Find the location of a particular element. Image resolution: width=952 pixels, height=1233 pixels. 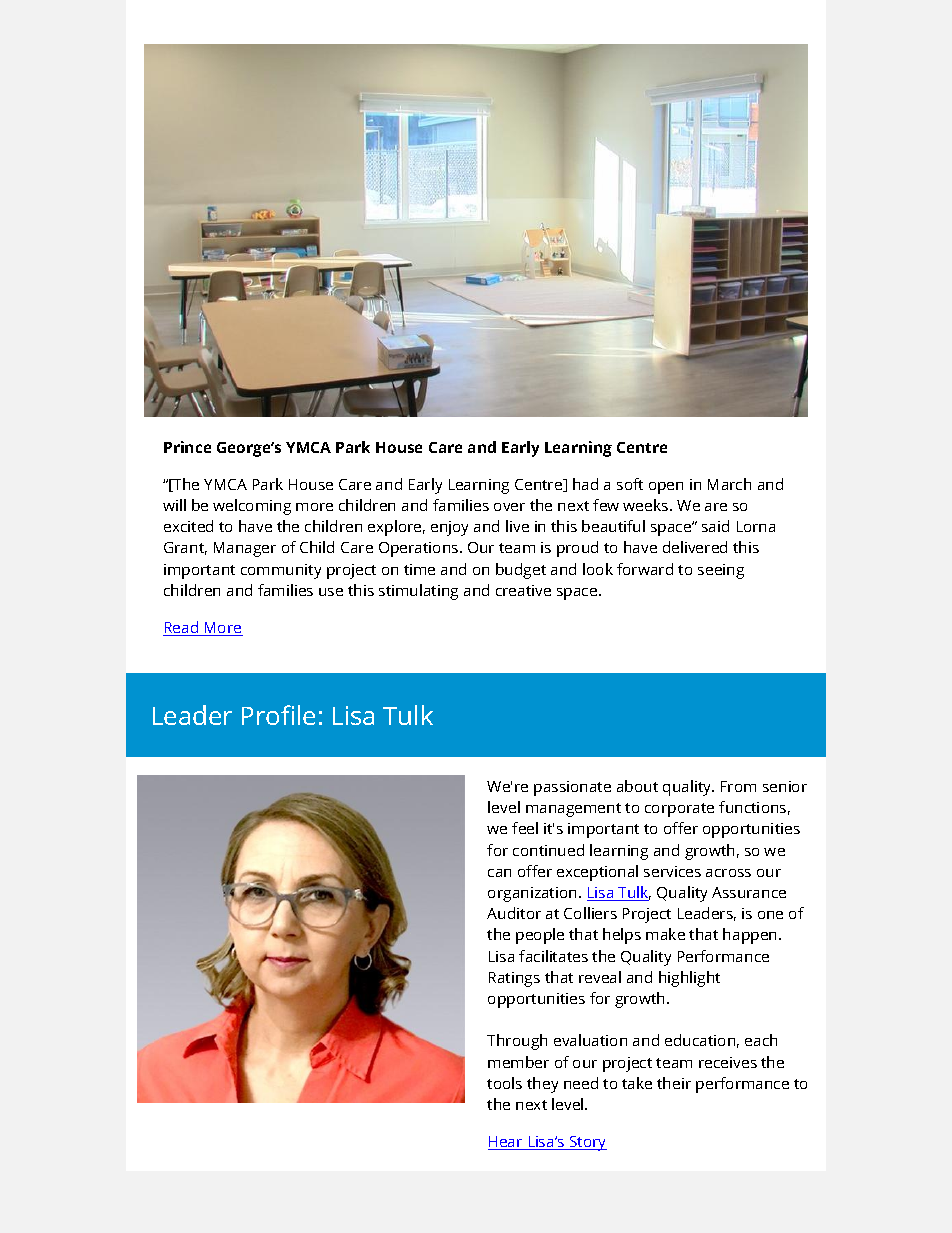

tools is located at coordinates (504, 1083).
